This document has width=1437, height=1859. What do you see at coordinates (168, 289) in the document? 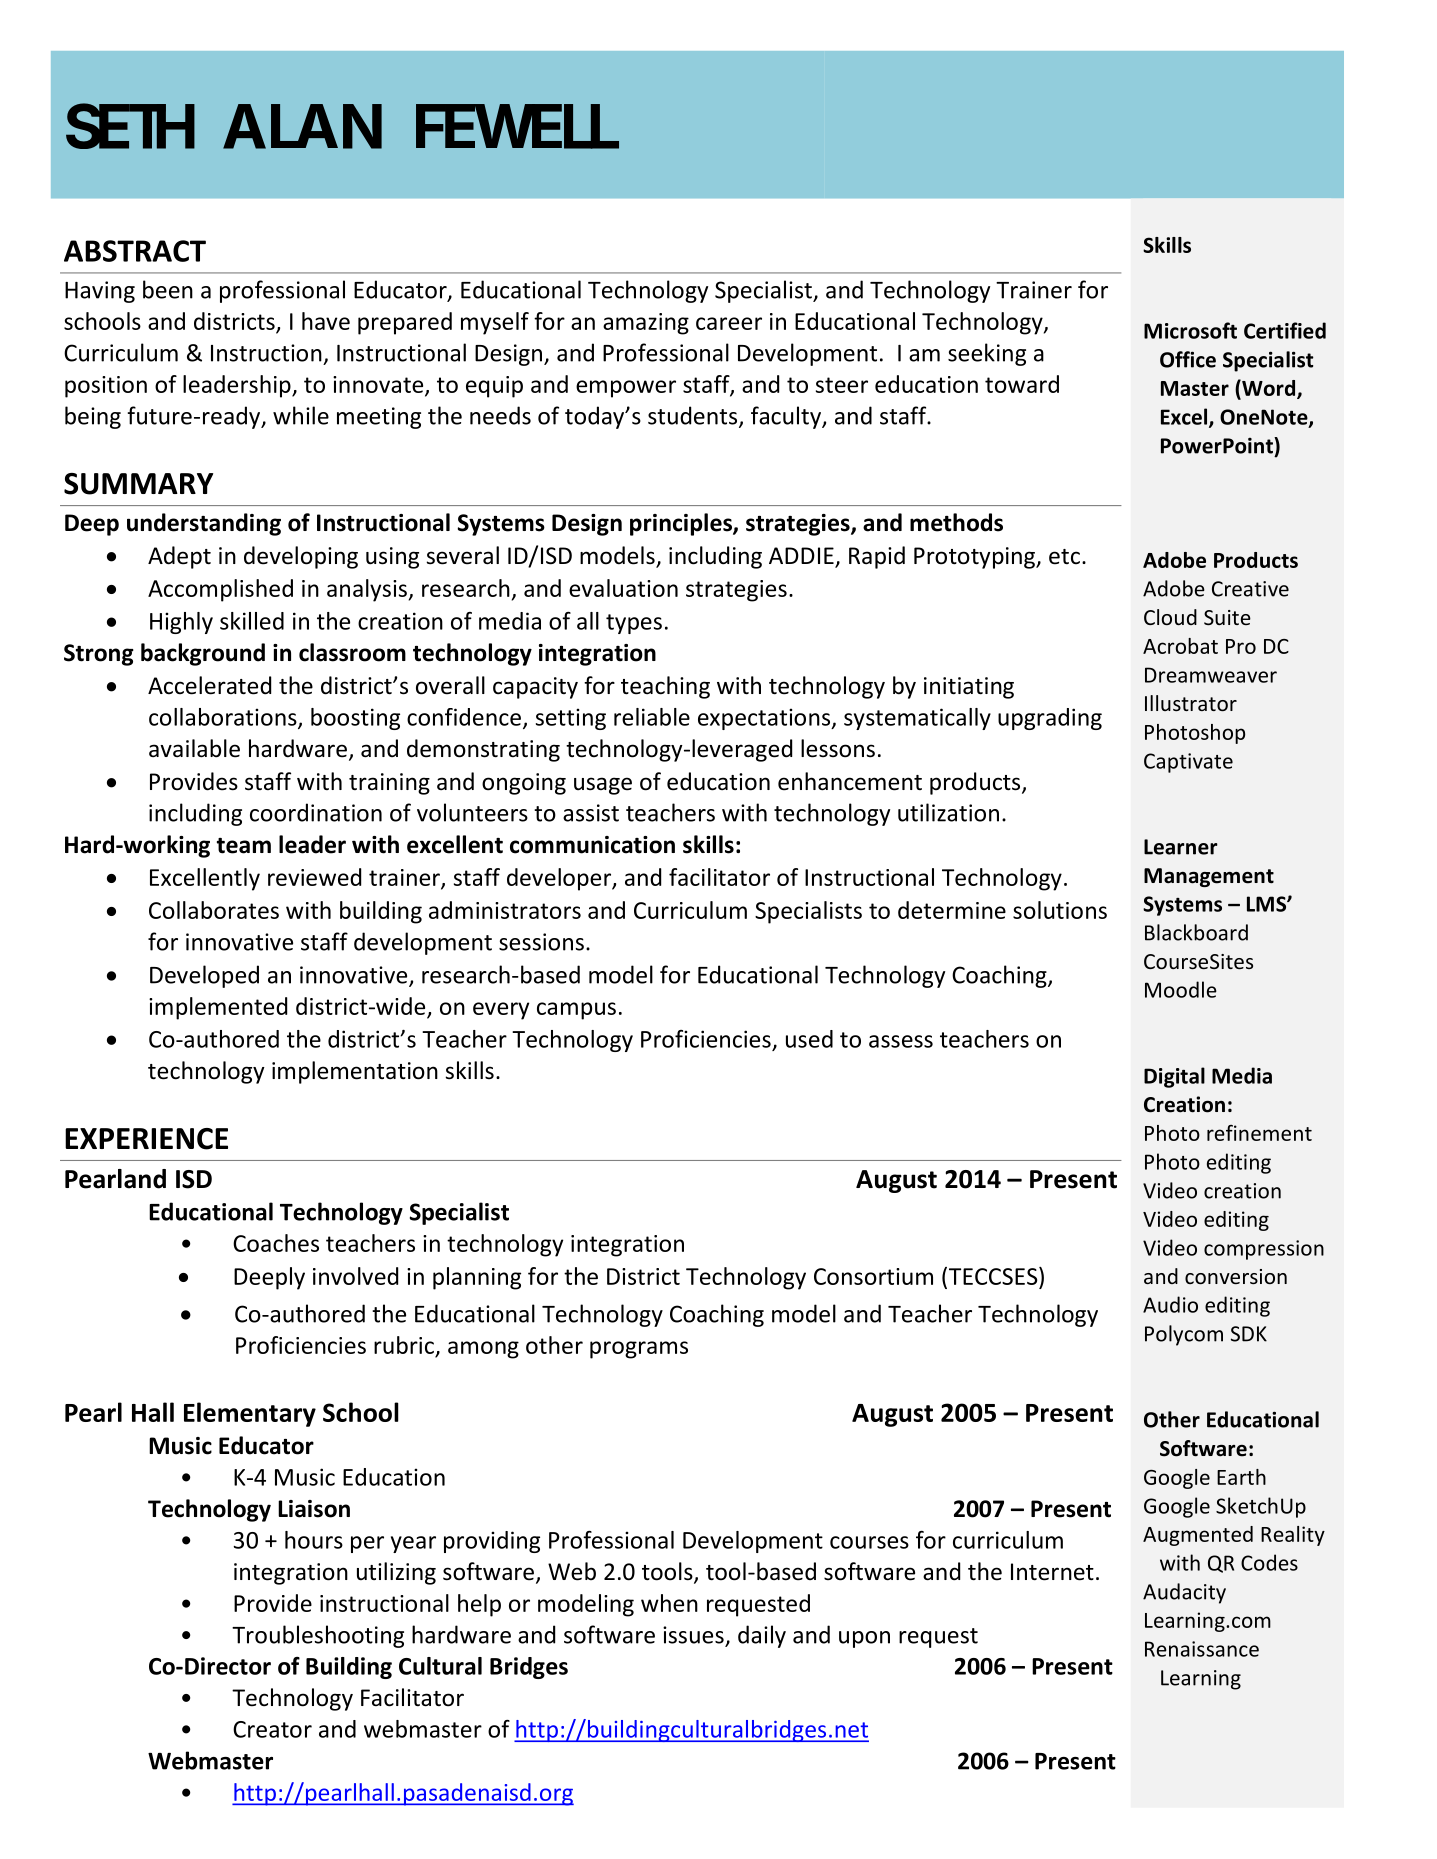
I see `been` at bounding box center [168, 289].
